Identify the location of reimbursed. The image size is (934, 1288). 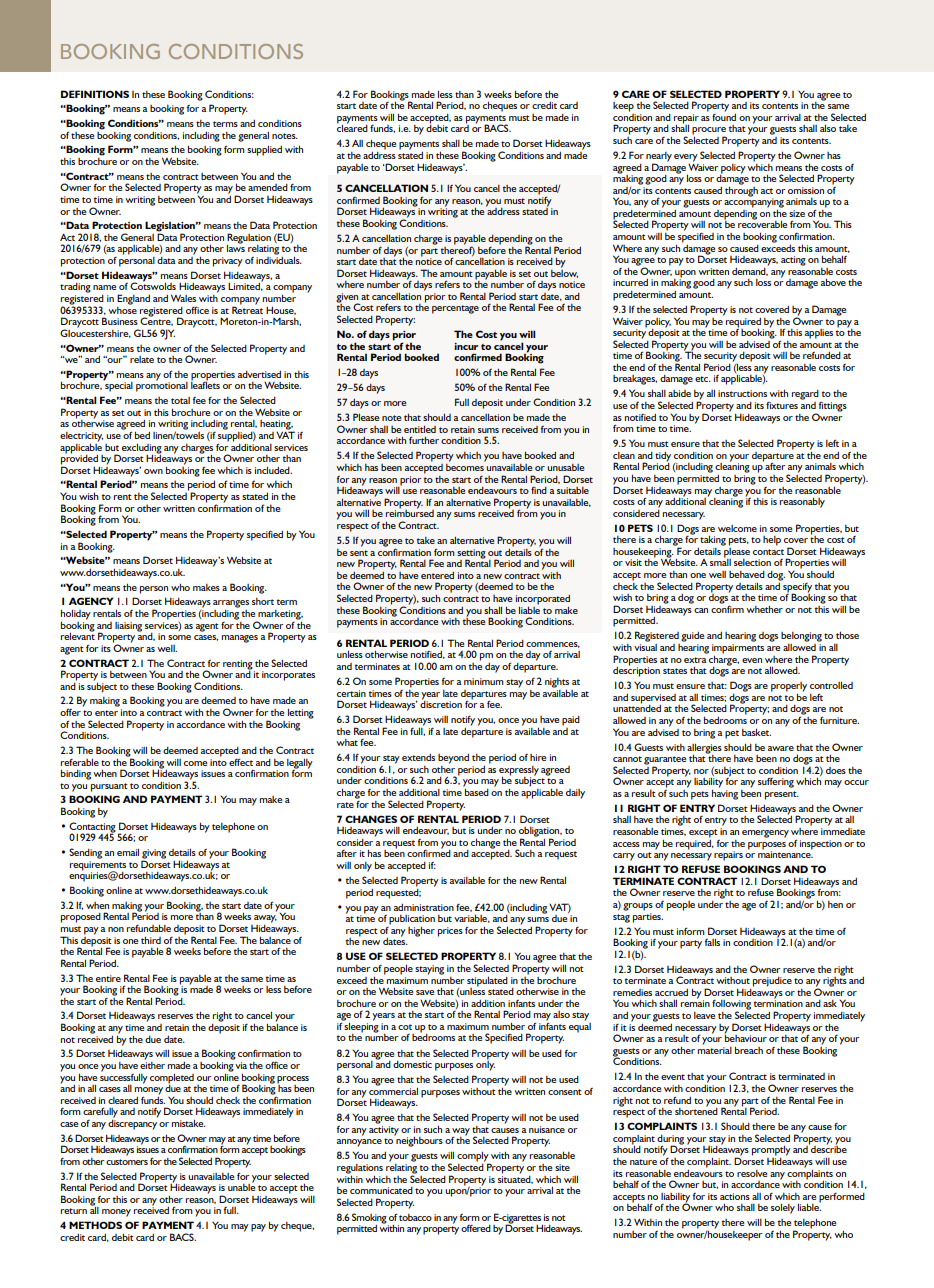
(410, 512).
